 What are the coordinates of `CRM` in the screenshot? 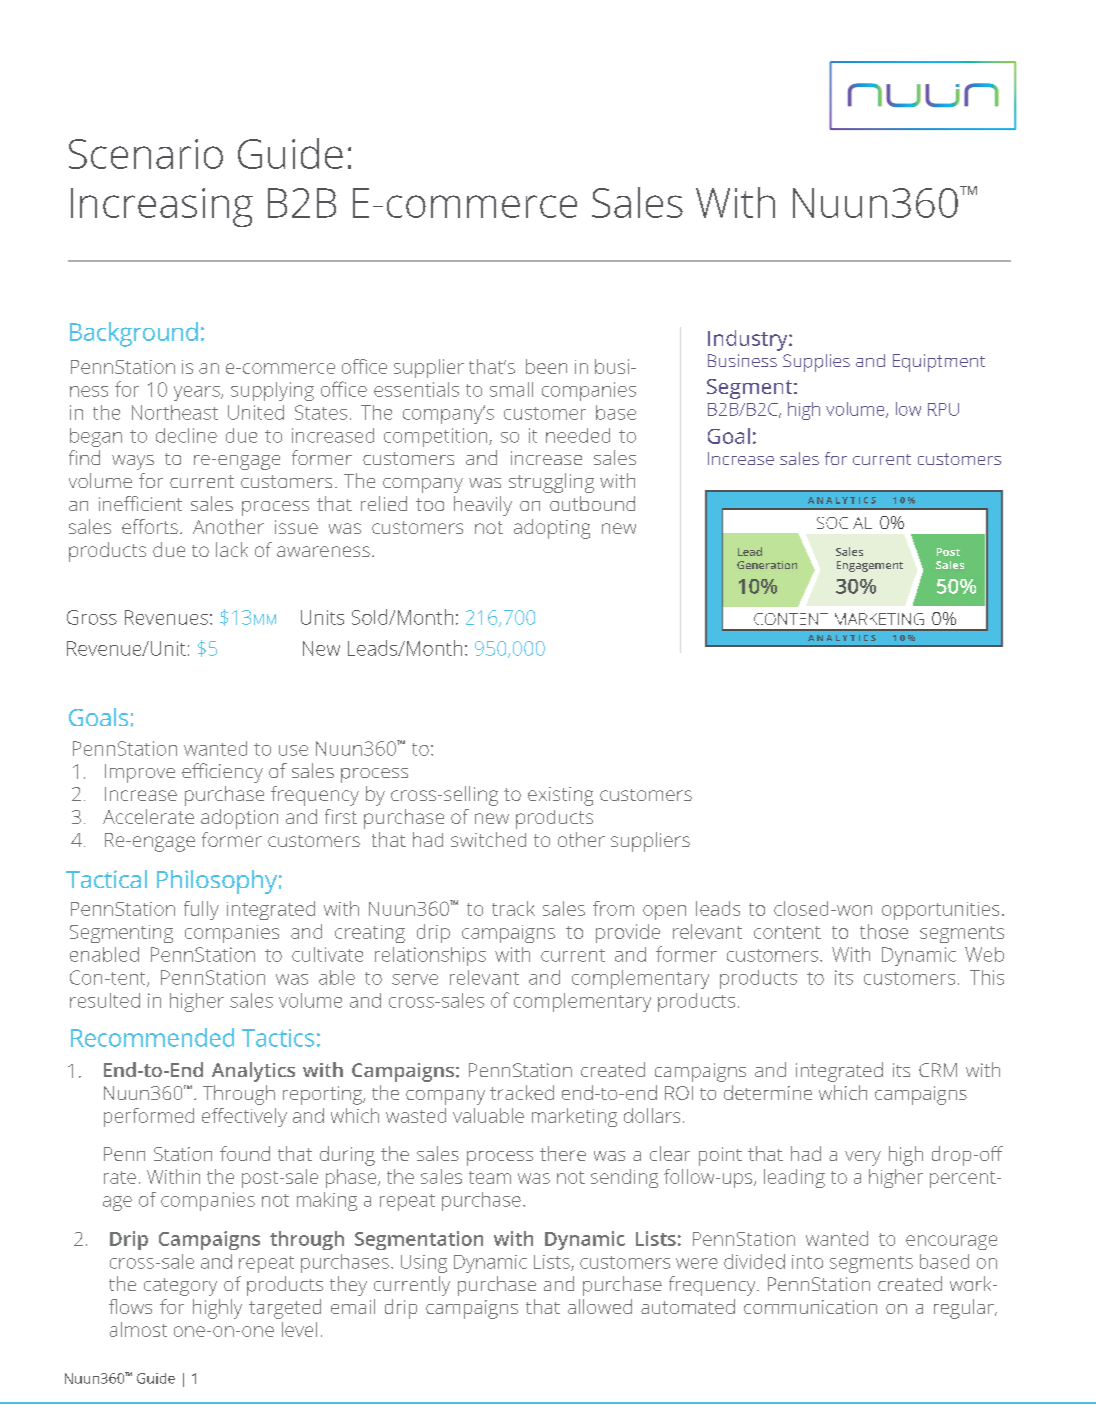 It's located at (938, 1070).
